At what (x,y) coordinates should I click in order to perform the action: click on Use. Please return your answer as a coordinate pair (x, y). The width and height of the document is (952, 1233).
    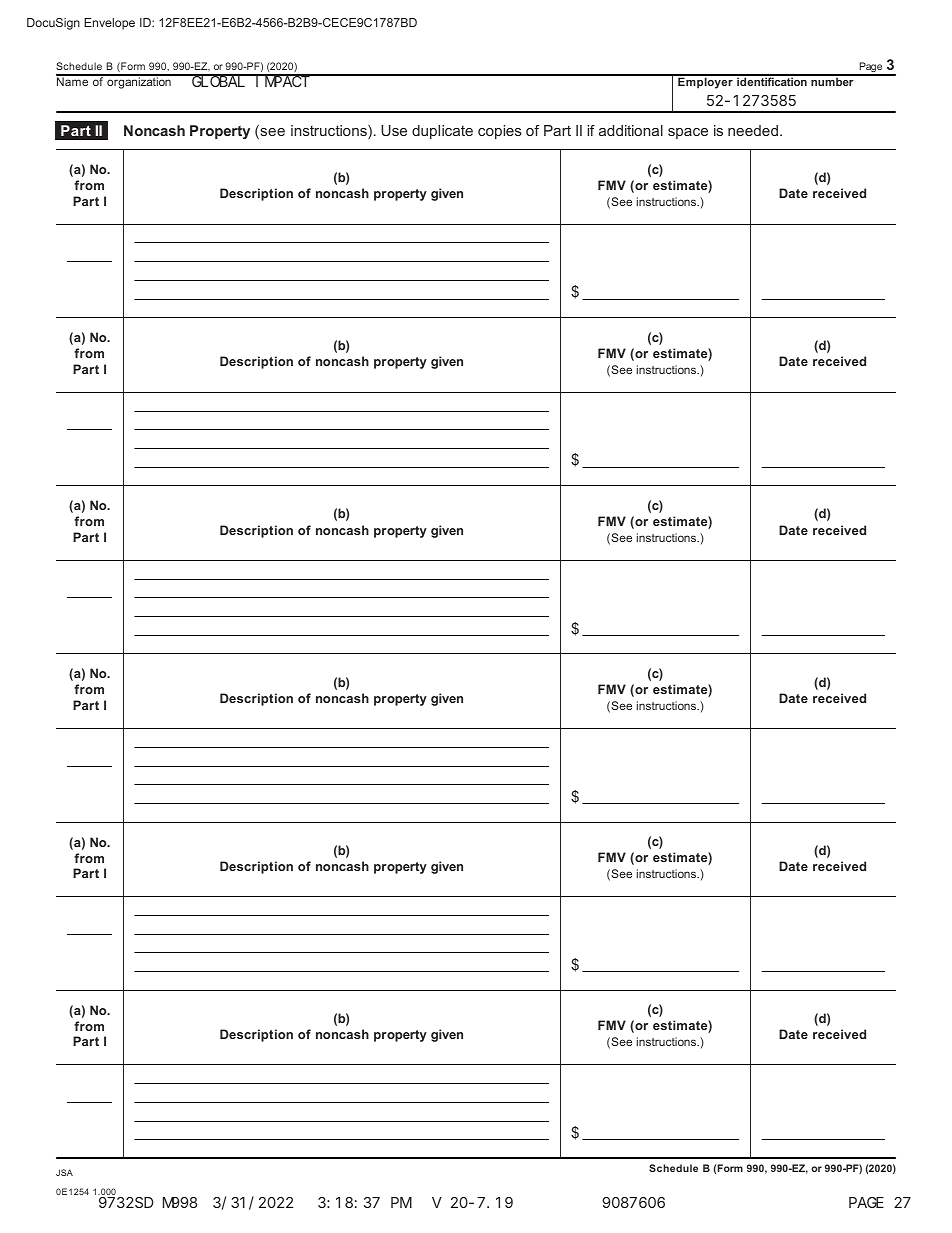
    Looking at the image, I should click on (394, 130).
